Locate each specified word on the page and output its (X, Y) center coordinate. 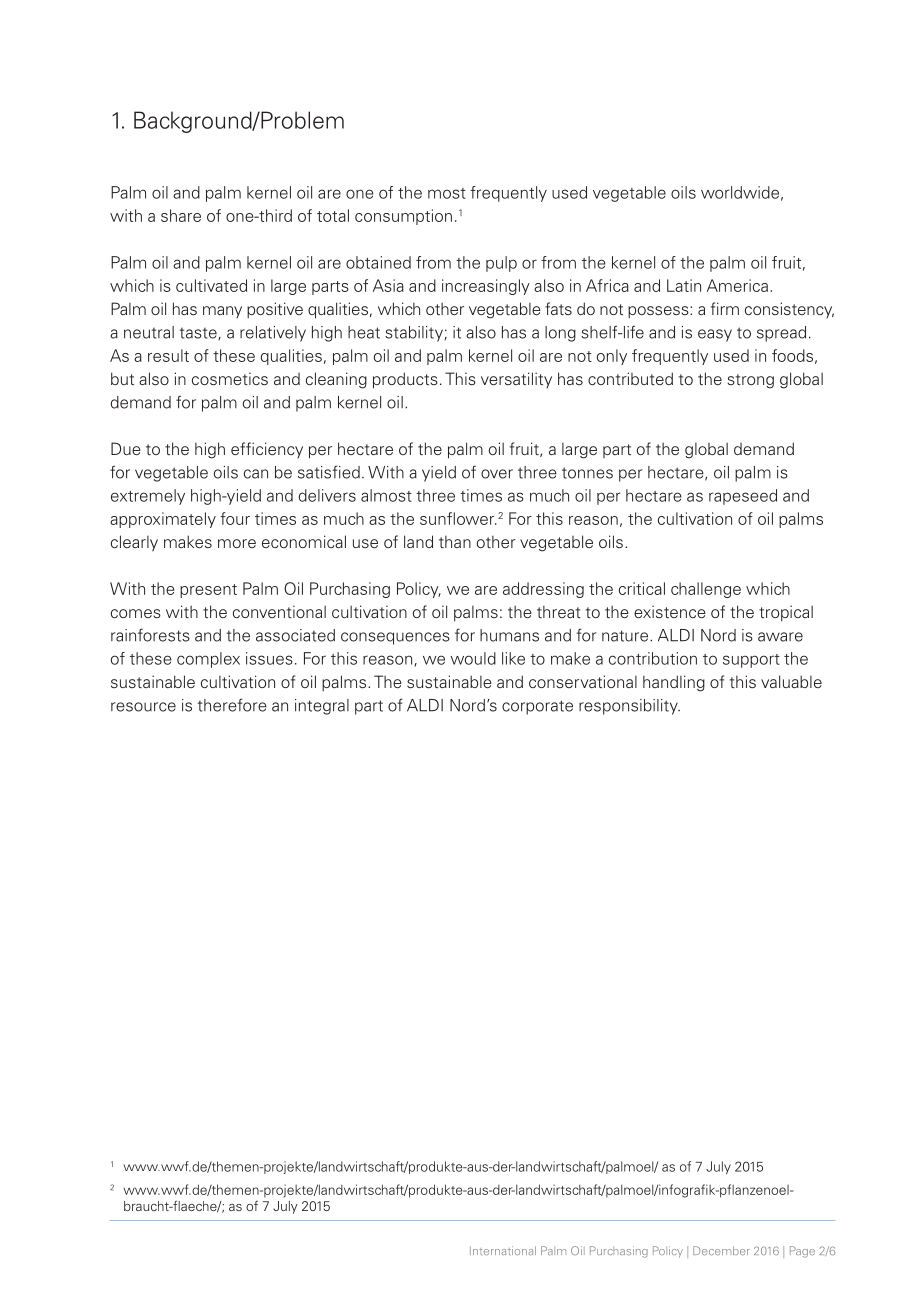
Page (802, 1252)
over (497, 474)
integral (322, 707)
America (737, 285)
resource (143, 707)
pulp (501, 264)
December (721, 1250)
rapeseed (743, 497)
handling (674, 683)
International (503, 1250)
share (181, 215)
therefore (232, 705)
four (235, 518)
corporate (537, 707)
